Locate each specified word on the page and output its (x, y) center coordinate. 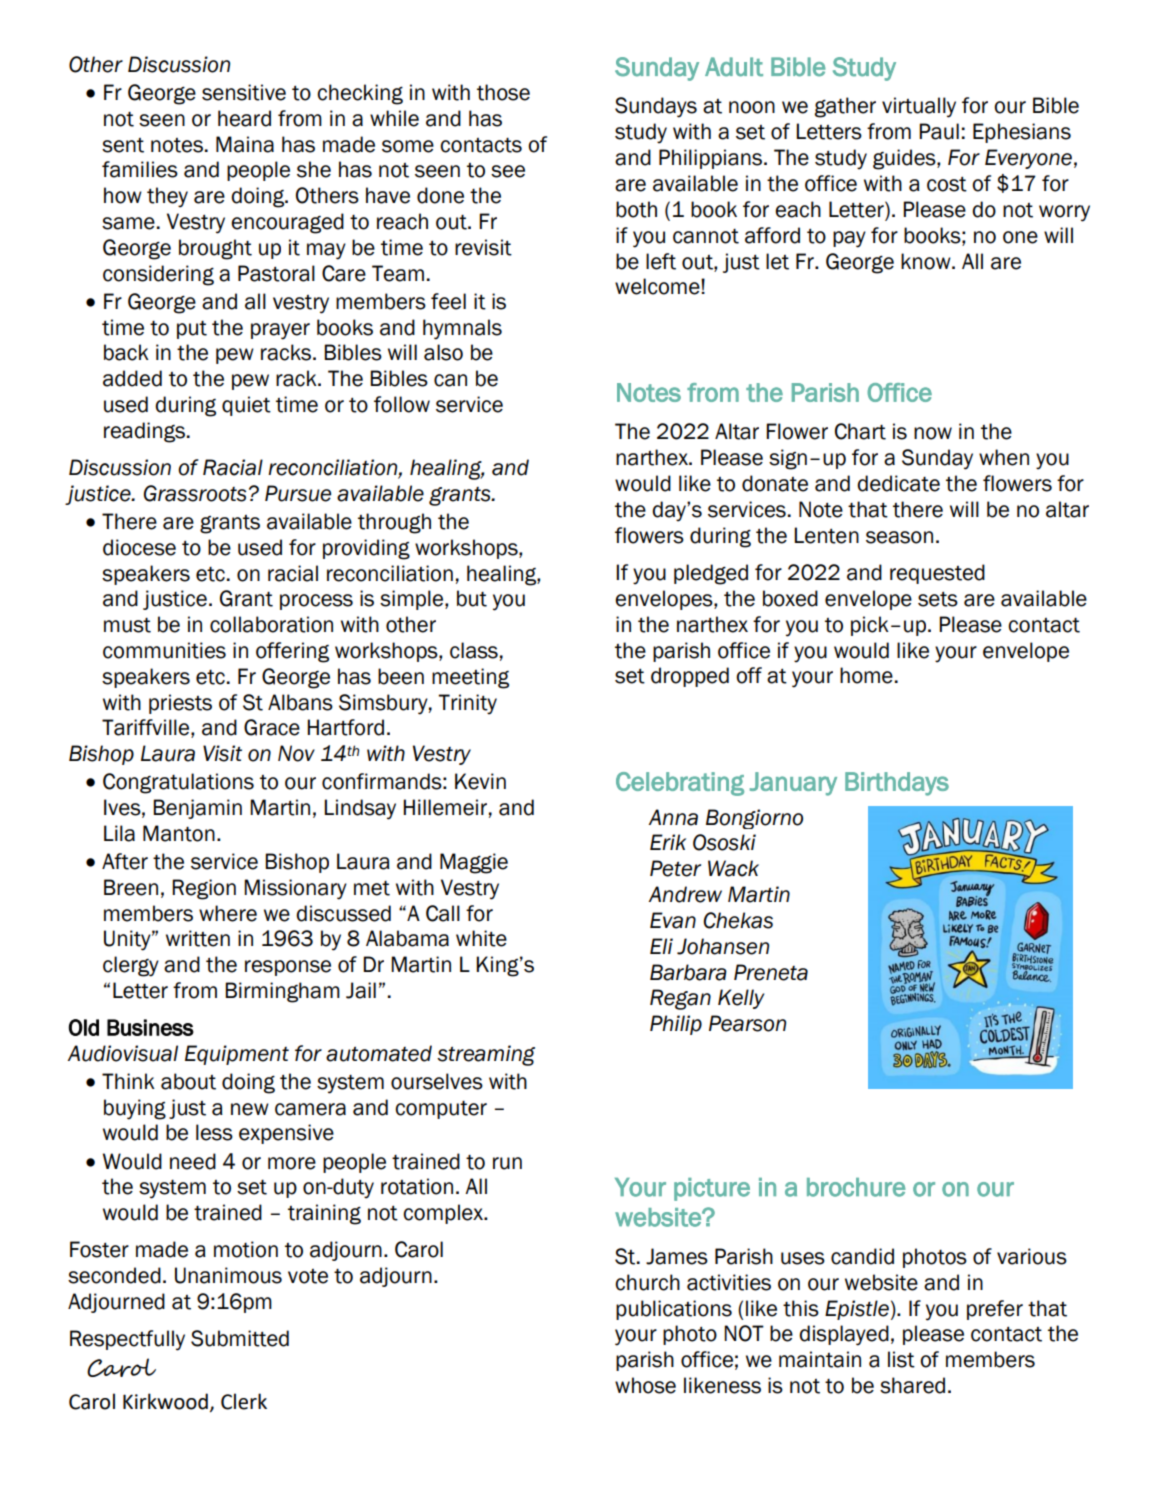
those (503, 92)
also (443, 352)
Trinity (467, 704)
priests (180, 704)
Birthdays (897, 784)
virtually (919, 107)
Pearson (747, 1023)
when (1004, 457)
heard (244, 118)
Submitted (240, 1338)
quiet (246, 406)
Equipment (237, 1055)
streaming (486, 1055)
